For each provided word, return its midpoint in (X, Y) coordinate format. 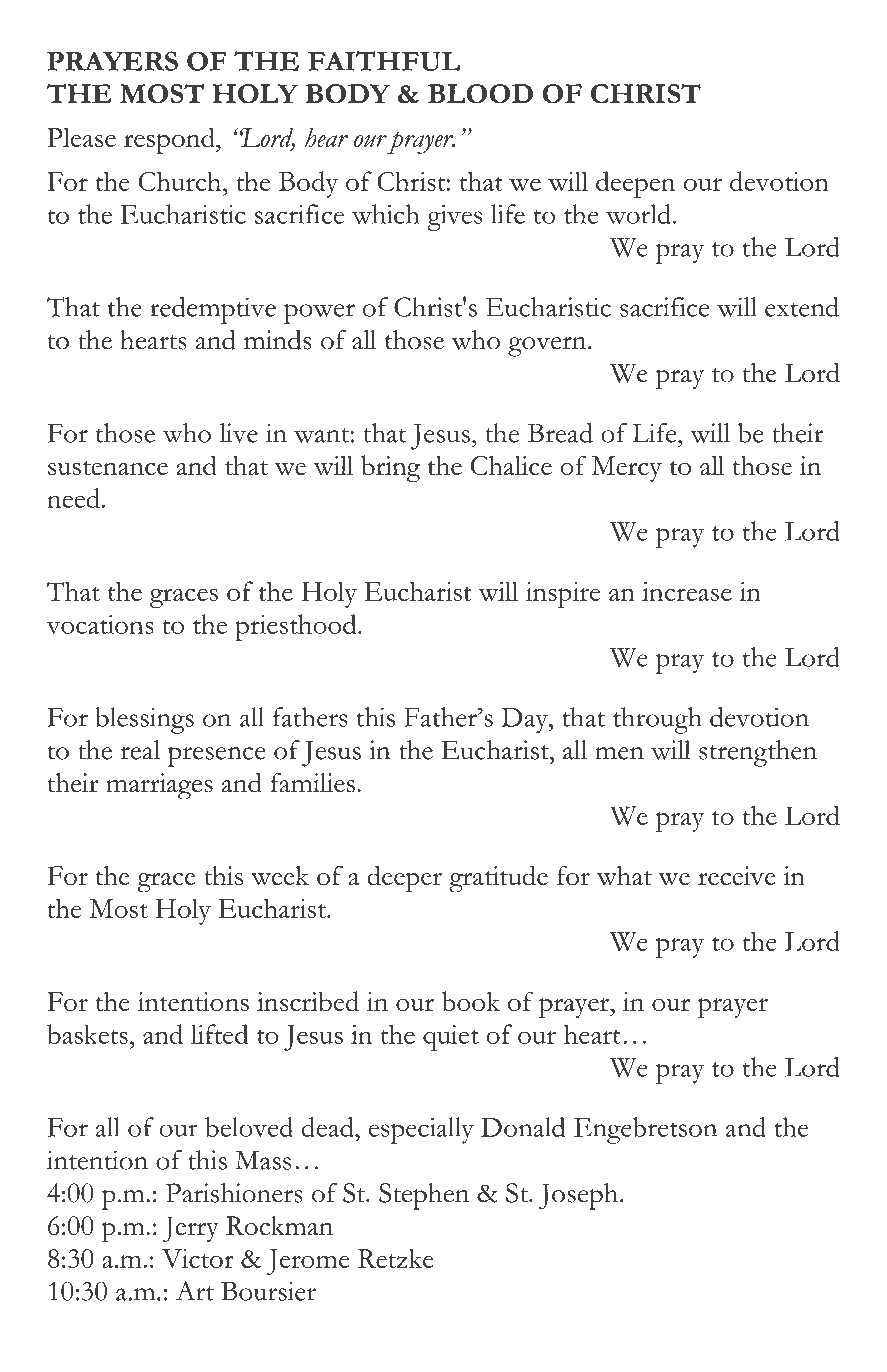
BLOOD (480, 94)
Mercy (626, 469)
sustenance (108, 468)
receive (737, 875)
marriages (159, 786)
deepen (635, 184)
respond (170, 140)
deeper (404, 879)
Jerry (190, 1229)
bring (390, 468)
